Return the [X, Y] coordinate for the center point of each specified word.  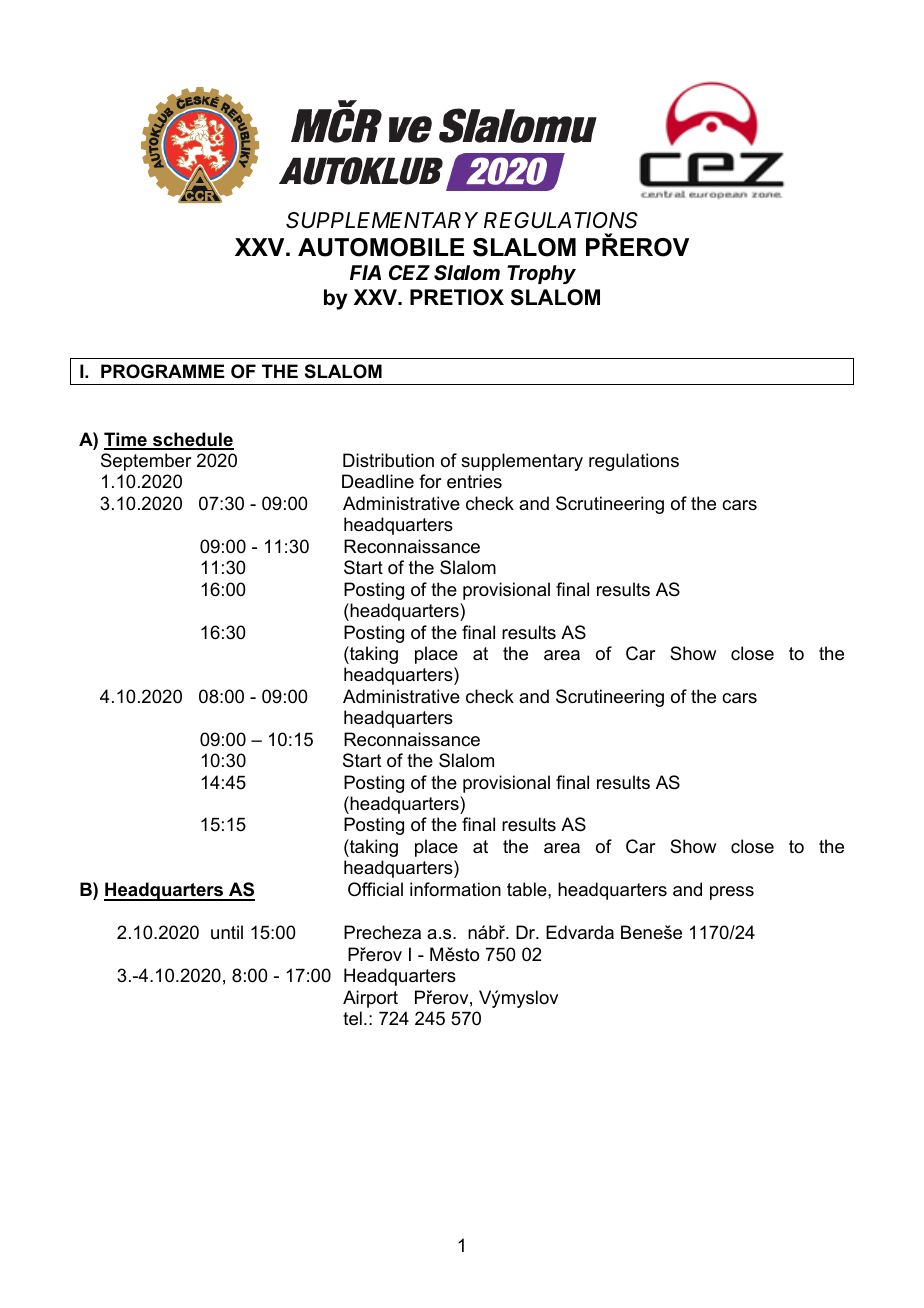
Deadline [378, 481]
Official [375, 889]
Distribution [388, 460]
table [528, 889]
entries [474, 481]
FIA [365, 272]
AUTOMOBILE [381, 247]
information [455, 889]
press [732, 893]
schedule [192, 440]
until [227, 932]
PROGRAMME [163, 371]
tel [352, 1018]
